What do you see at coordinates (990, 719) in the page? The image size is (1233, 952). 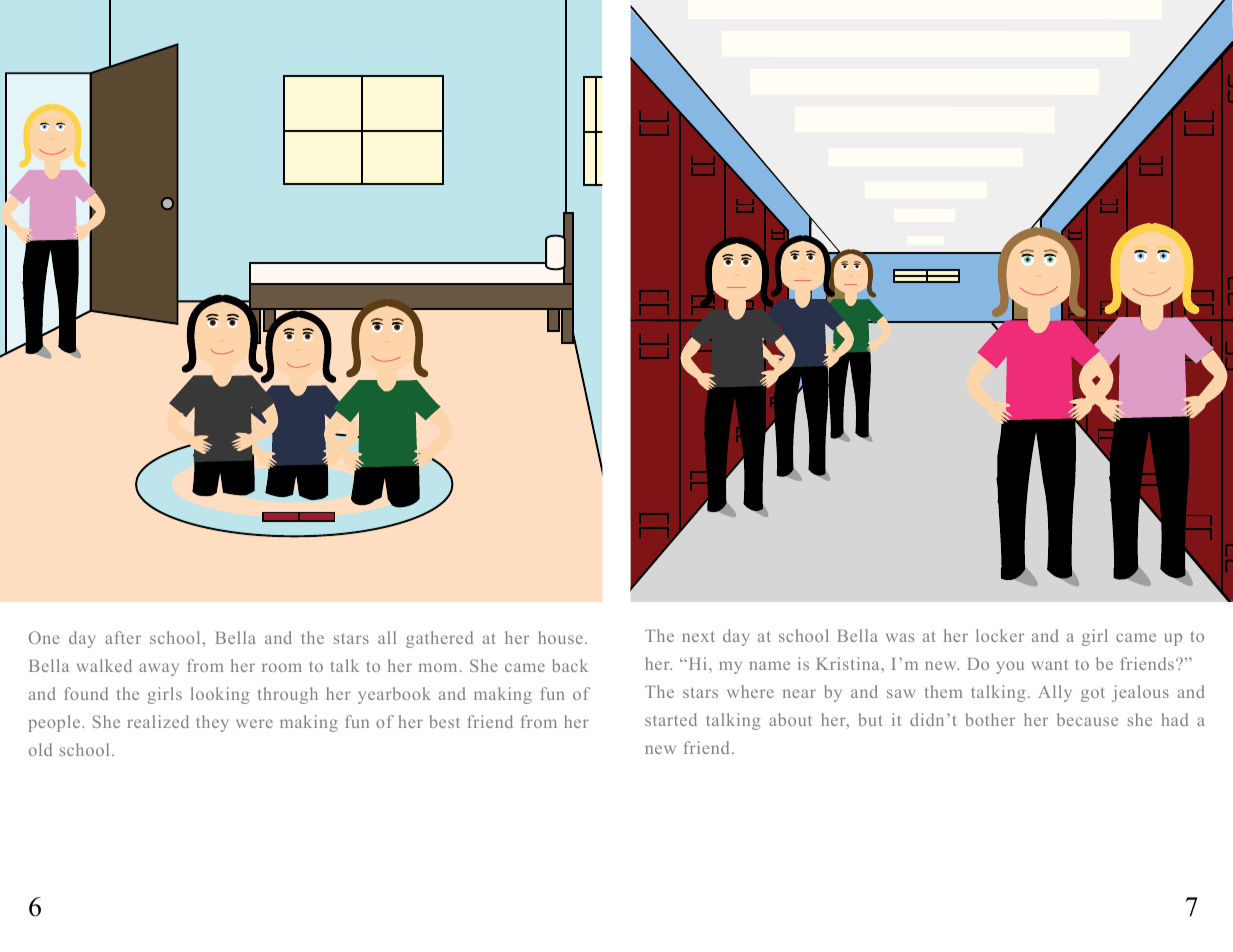 I see `bother` at bounding box center [990, 719].
